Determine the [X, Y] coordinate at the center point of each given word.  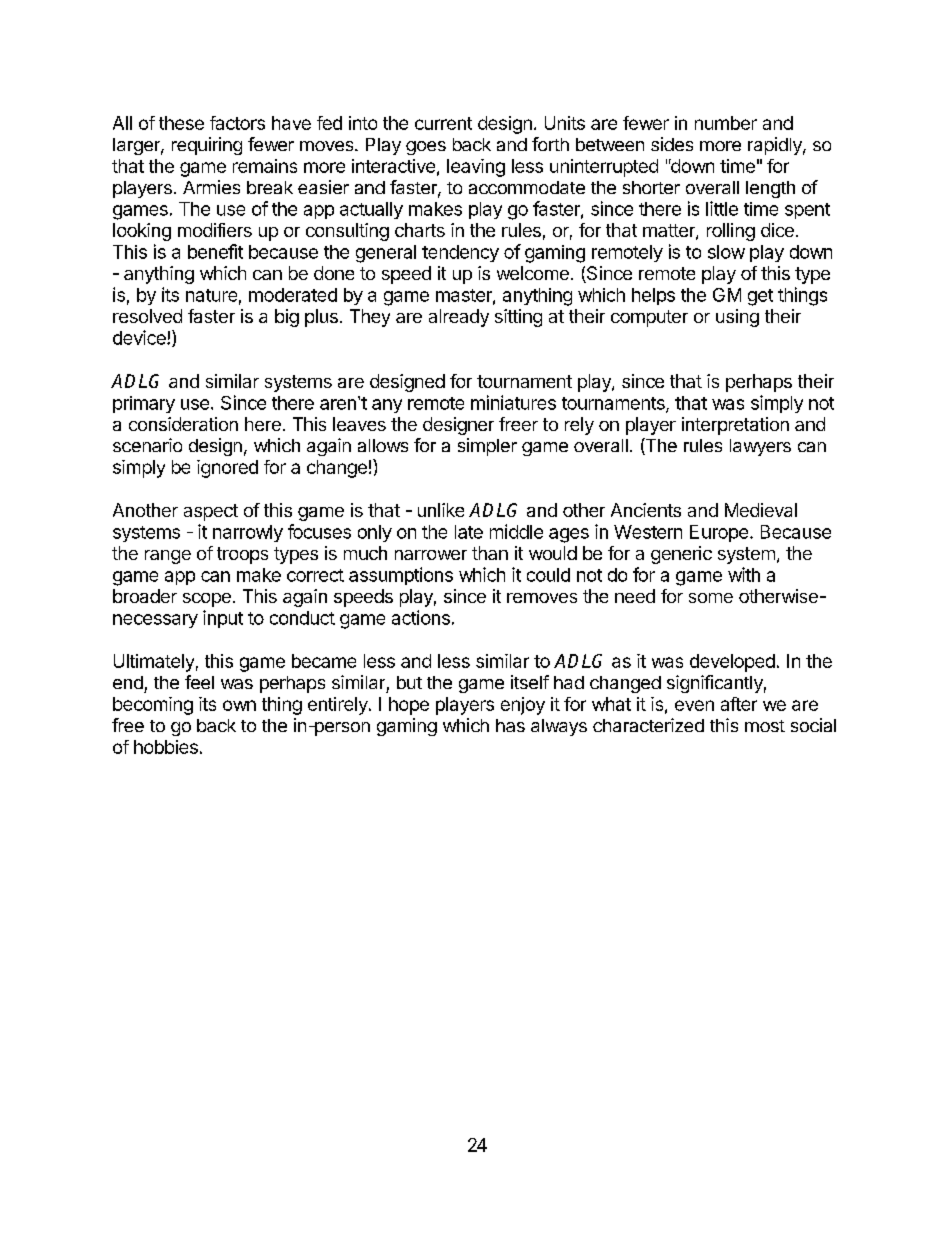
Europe [719, 533]
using [737, 318]
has [510, 725]
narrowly [248, 533]
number [726, 123]
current [443, 123]
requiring [207, 146]
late [469, 532]
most [765, 726]
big [287, 318]
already [459, 318]
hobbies [166, 747]
